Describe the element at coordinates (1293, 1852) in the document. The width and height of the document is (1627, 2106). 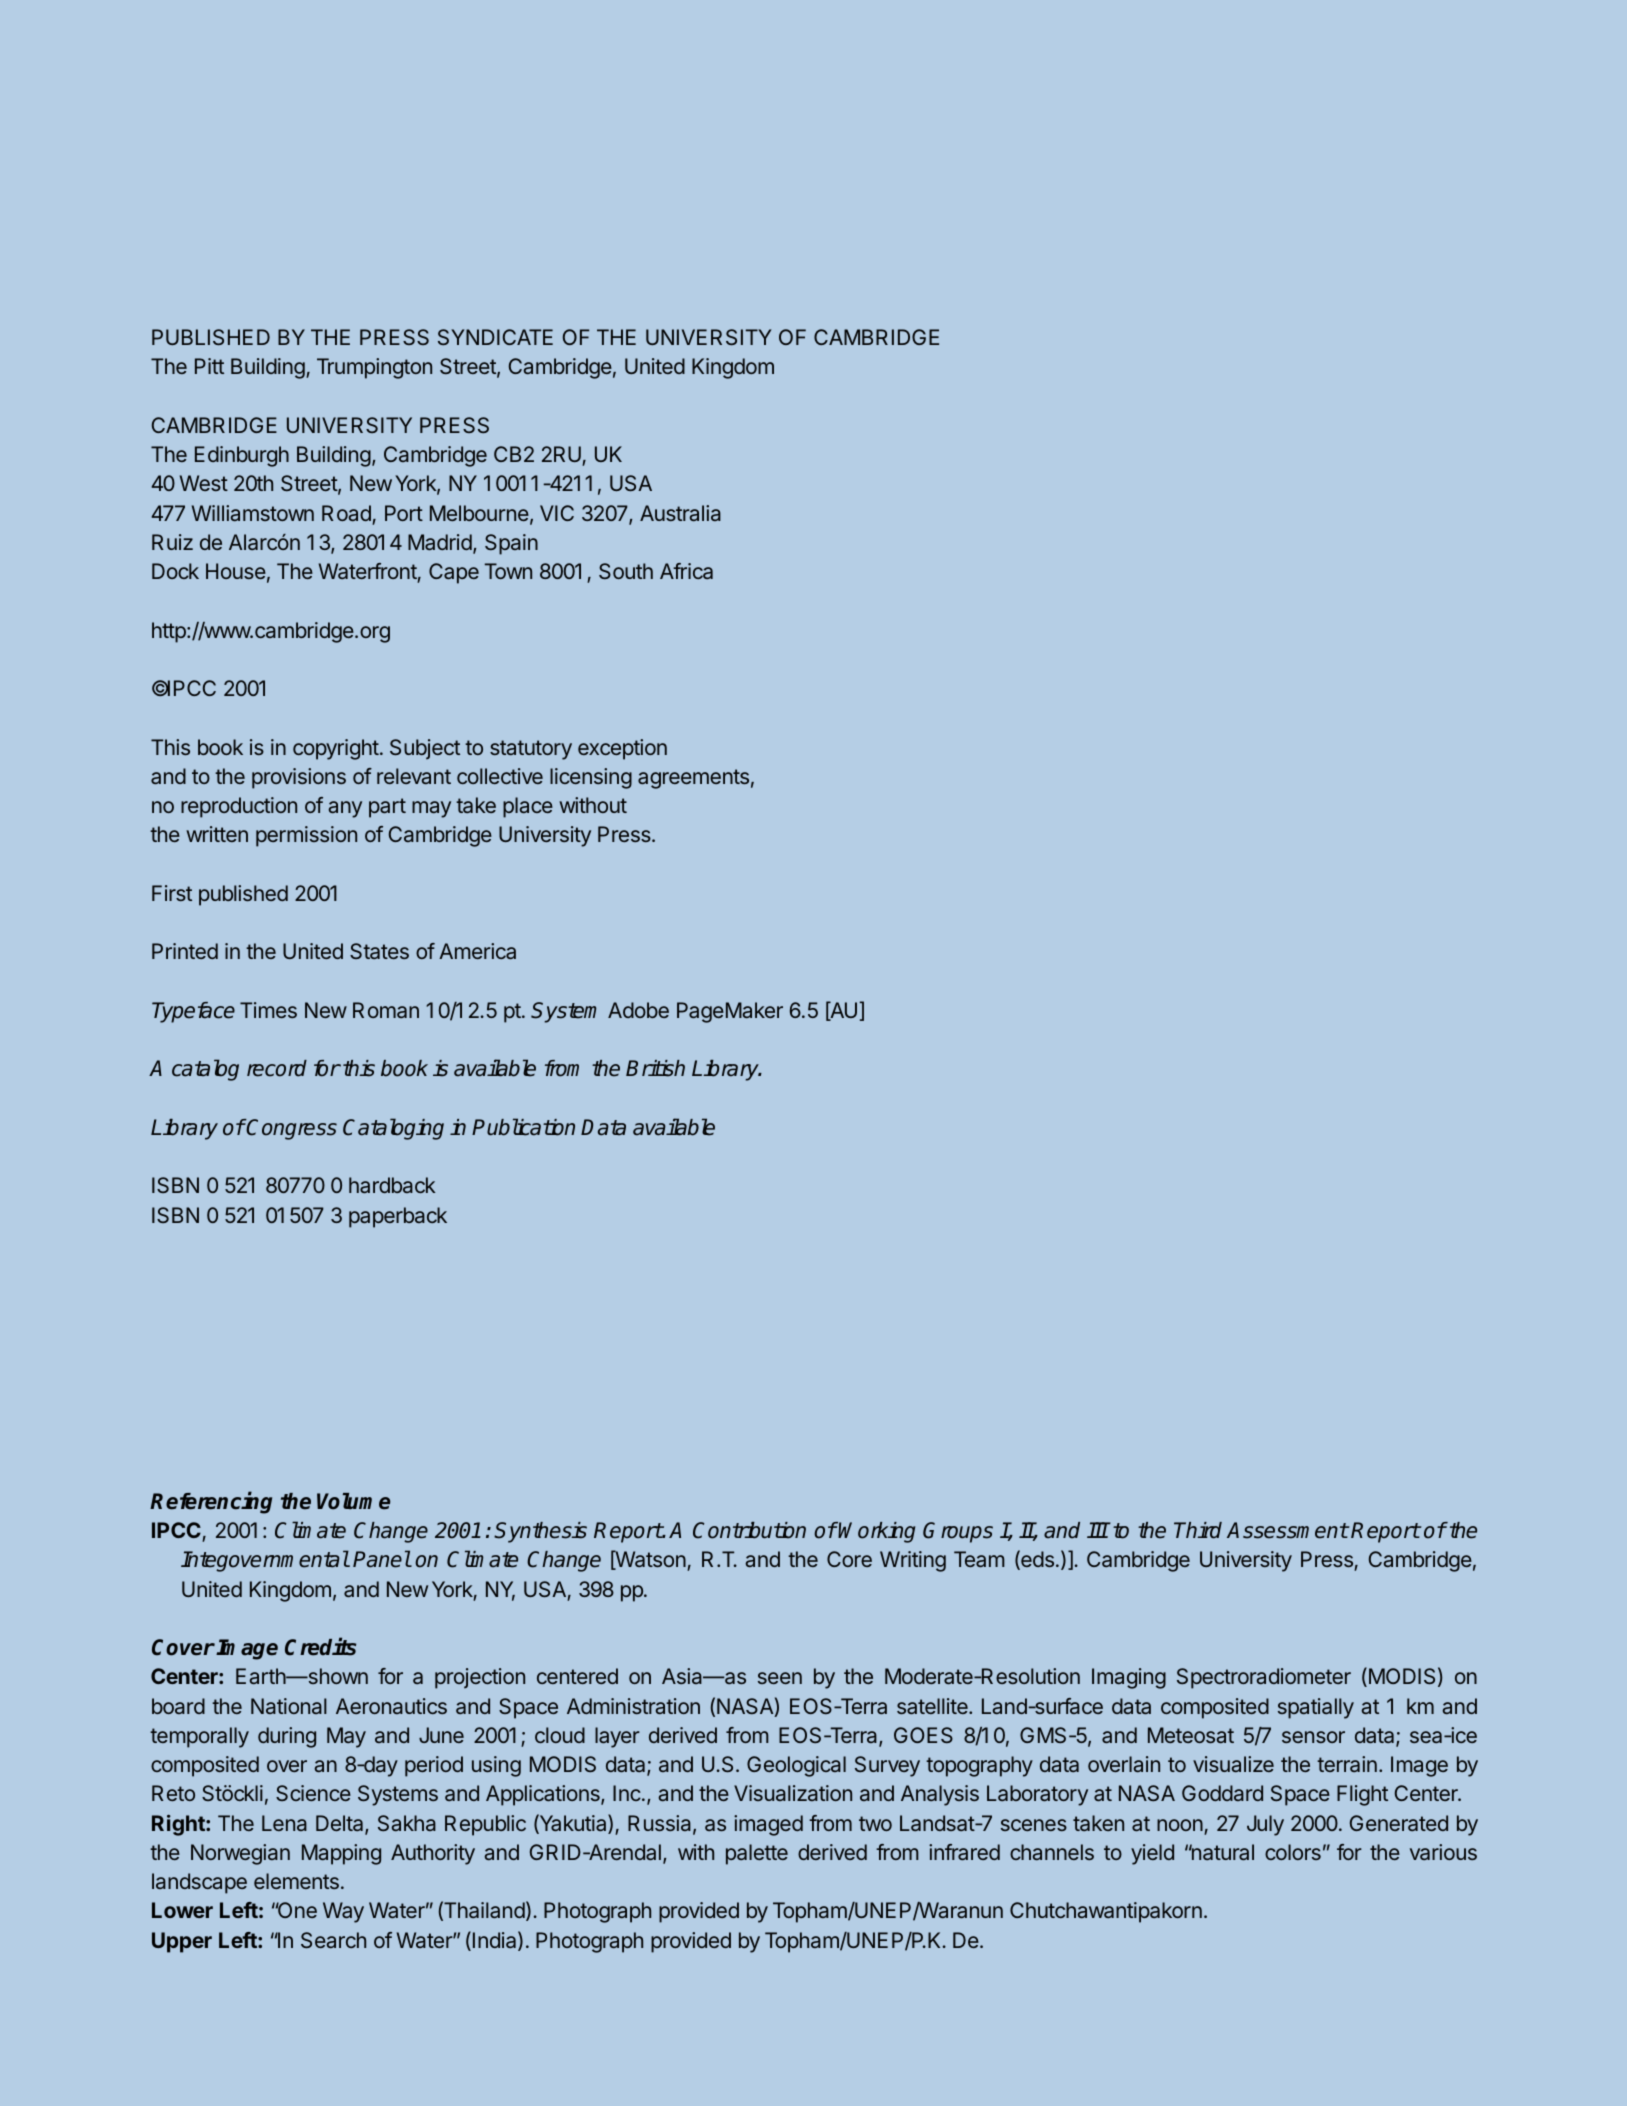
I see `colors` at that location.
